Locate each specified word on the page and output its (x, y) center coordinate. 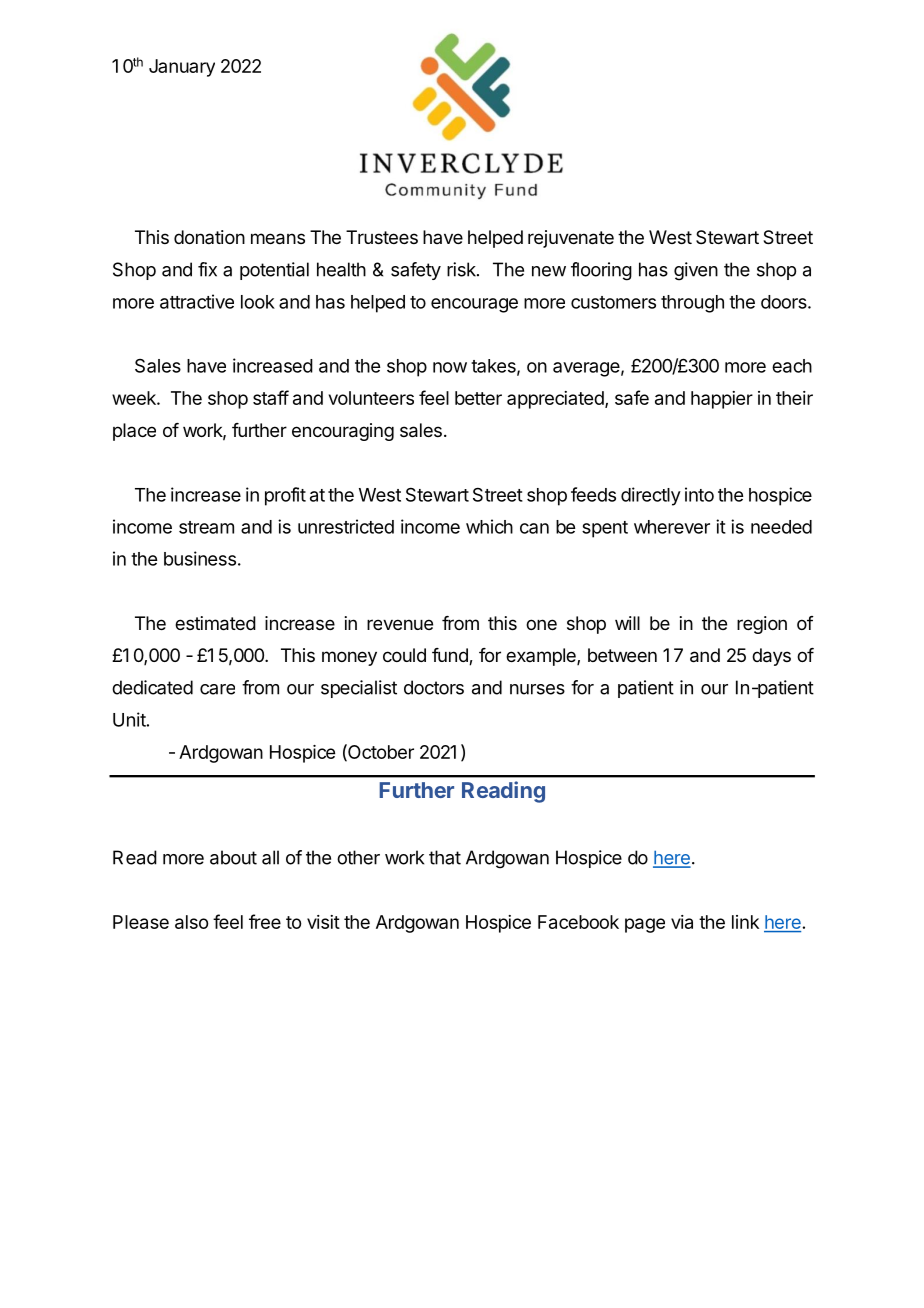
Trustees (382, 237)
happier (722, 400)
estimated (215, 623)
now (450, 367)
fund (451, 656)
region (762, 625)
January (182, 68)
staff (271, 397)
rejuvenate (571, 239)
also (191, 922)
